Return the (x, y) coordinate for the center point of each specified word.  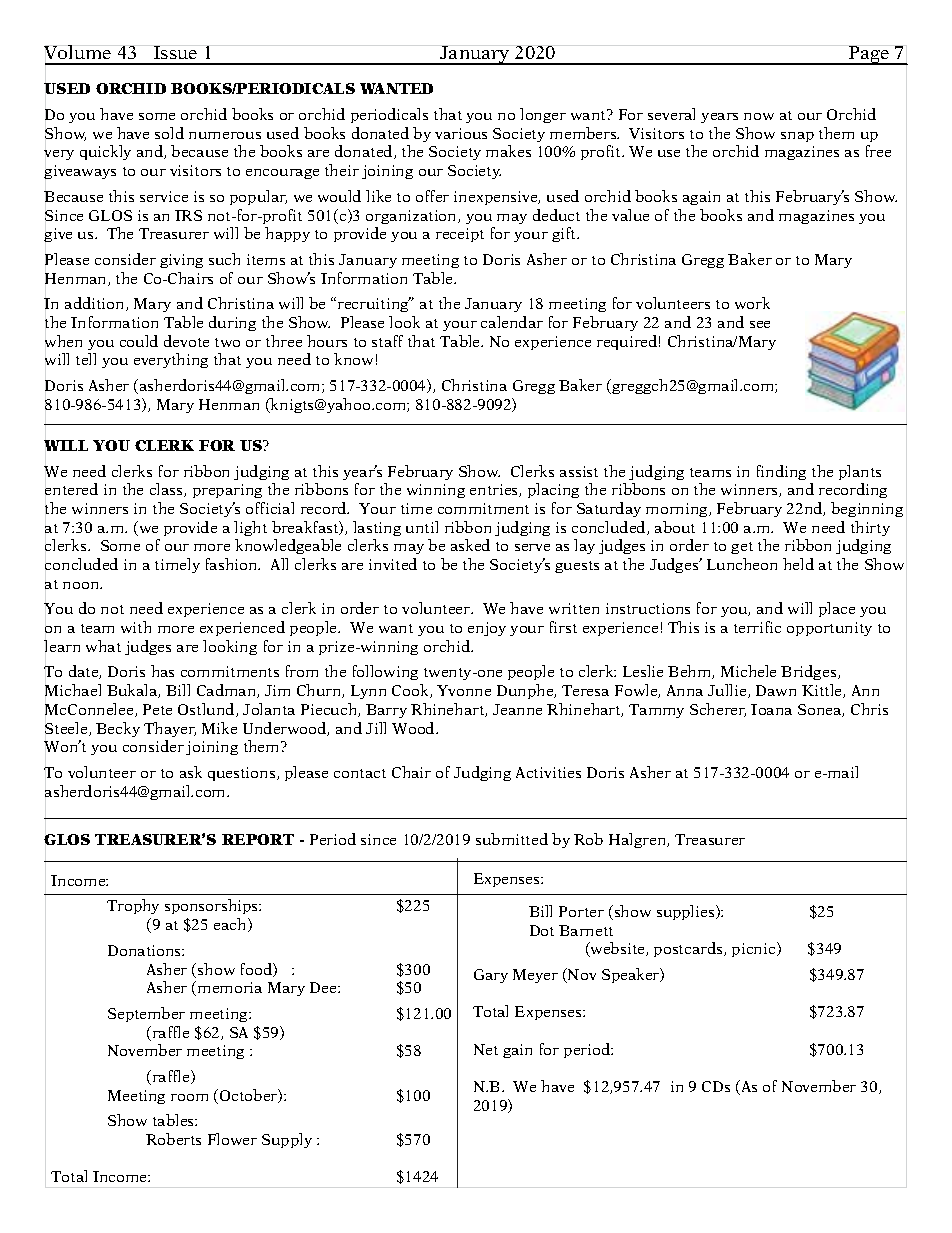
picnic (755, 949)
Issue (175, 52)
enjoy (487, 629)
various (461, 133)
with (136, 627)
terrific (757, 627)
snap (797, 137)
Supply (287, 1140)
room (189, 1097)
